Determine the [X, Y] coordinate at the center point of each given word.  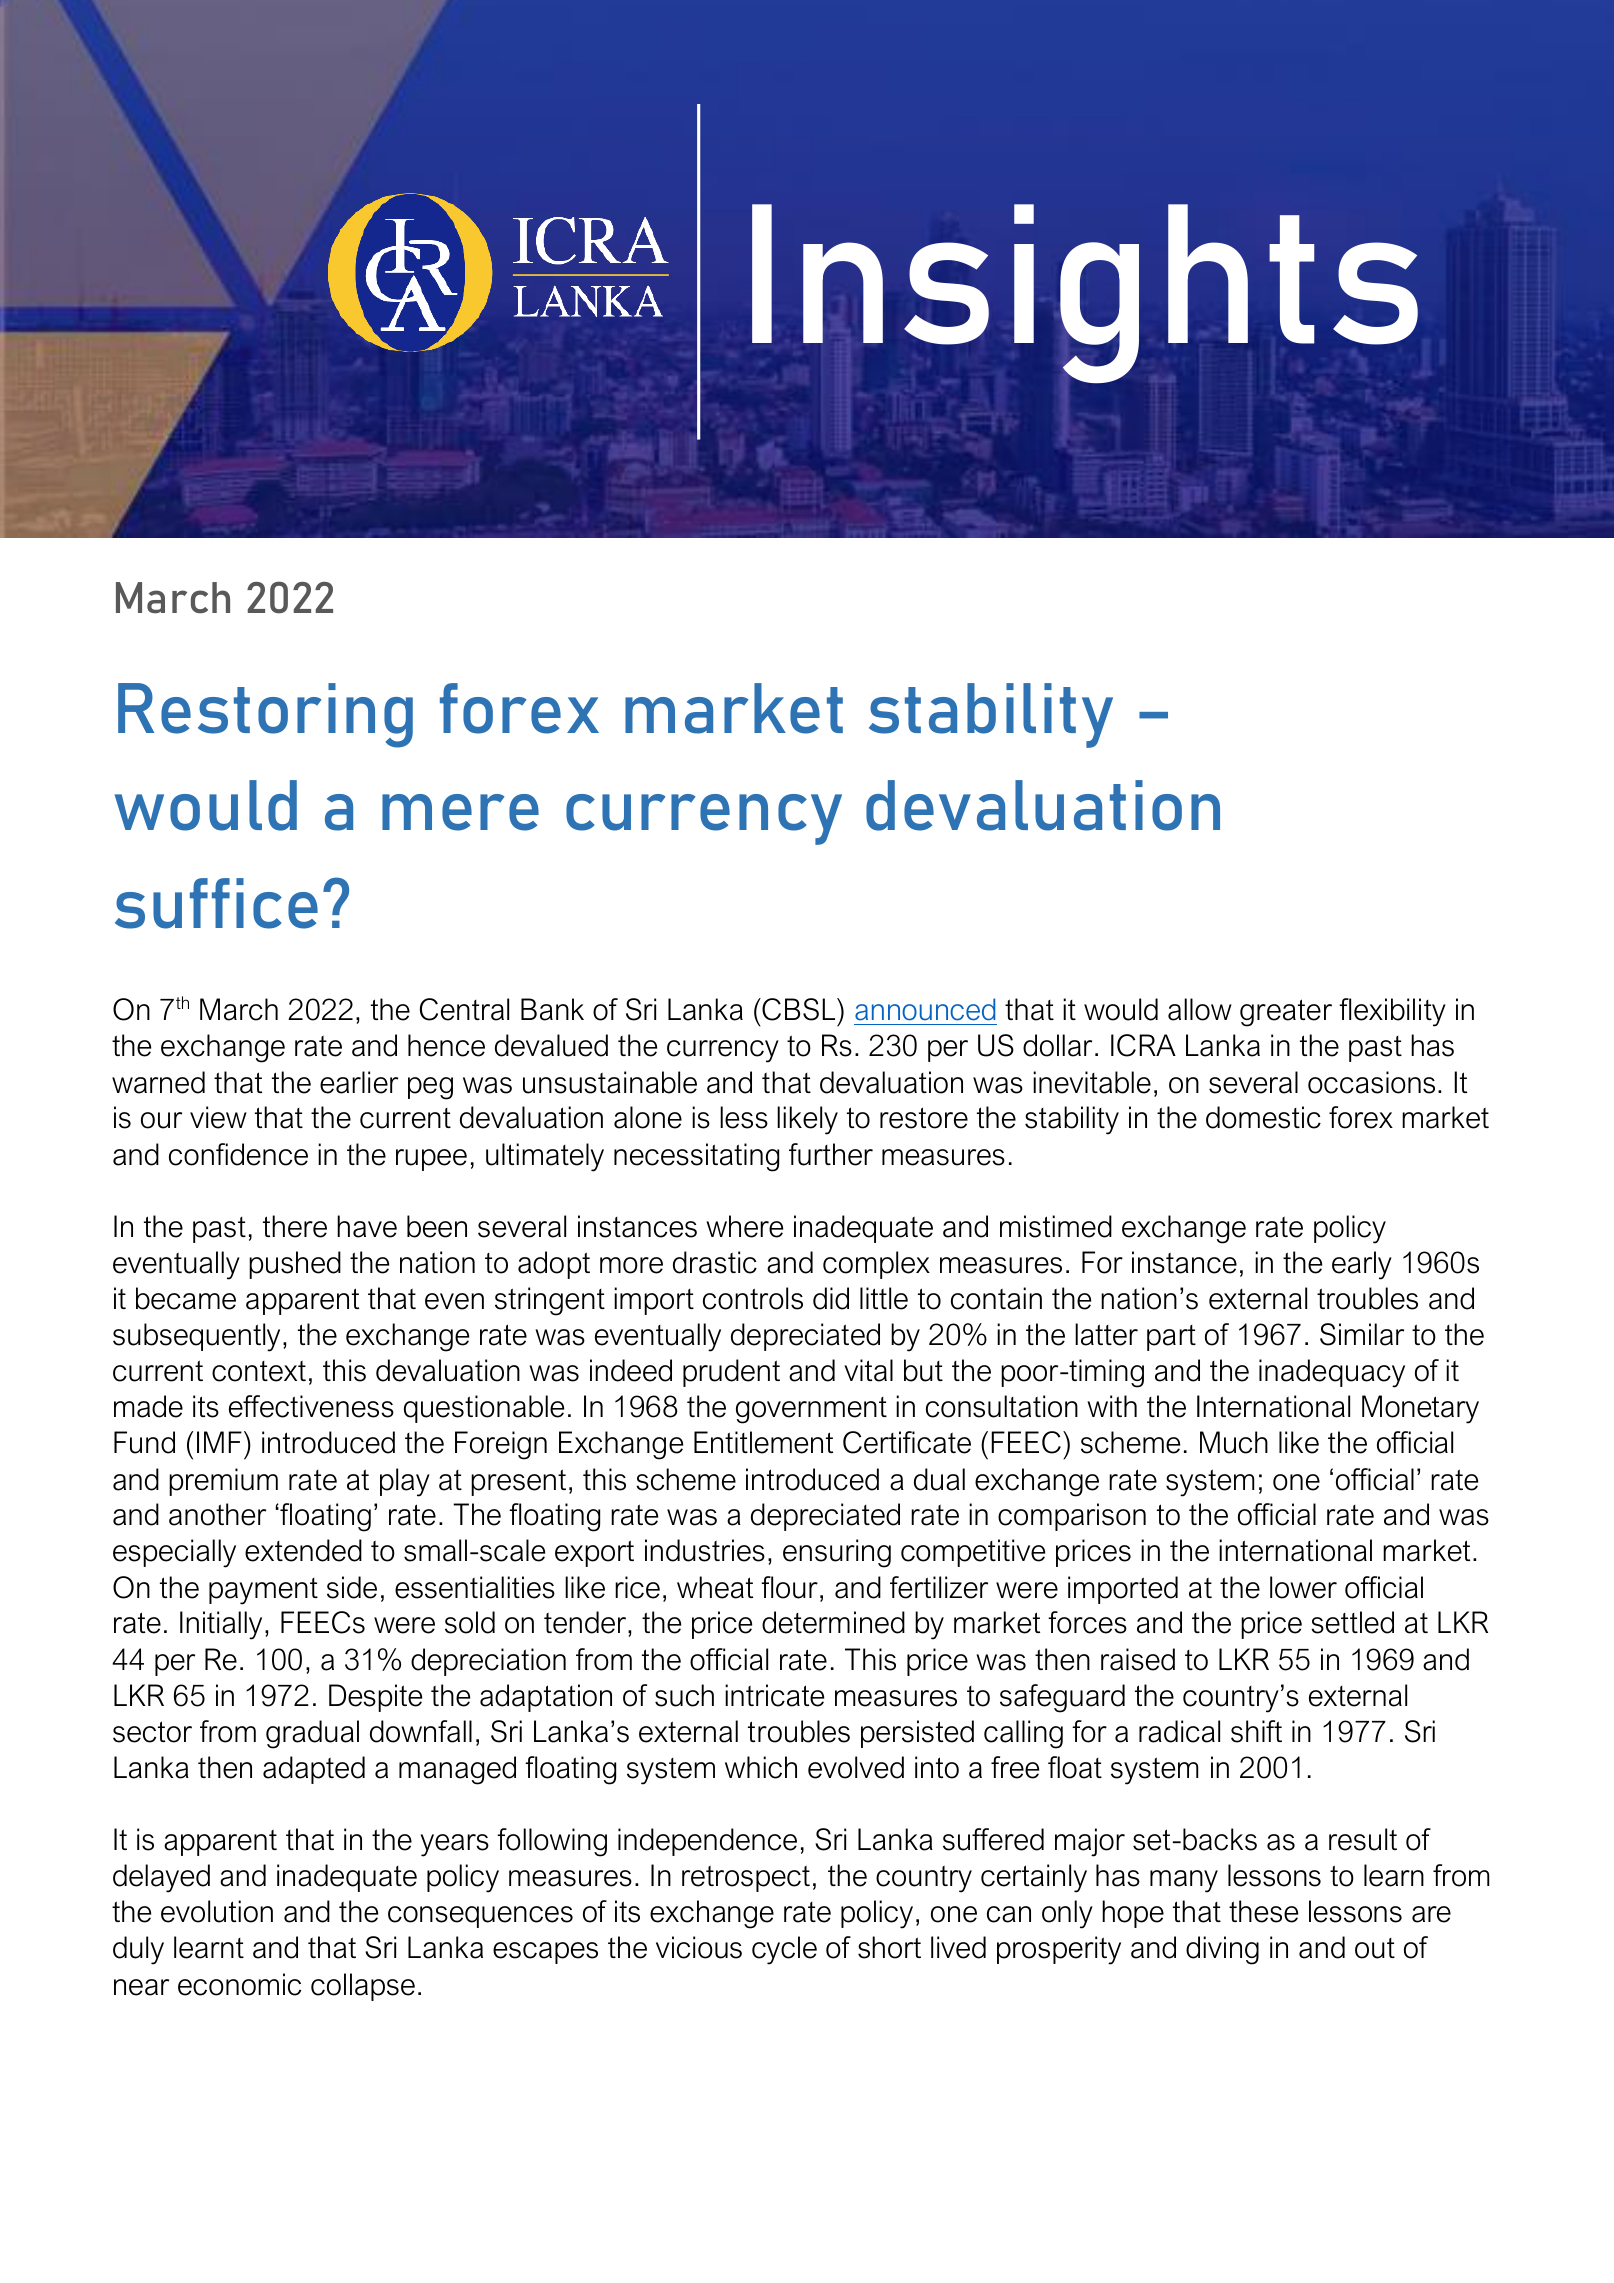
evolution [217, 1911]
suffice [216, 903]
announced [925, 1009]
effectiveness [311, 1406]
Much [1234, 1442]
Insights [1085, 293]
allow [1200, 1009]
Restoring [265, 715]
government [811, 1410]
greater [1286, 1013]
